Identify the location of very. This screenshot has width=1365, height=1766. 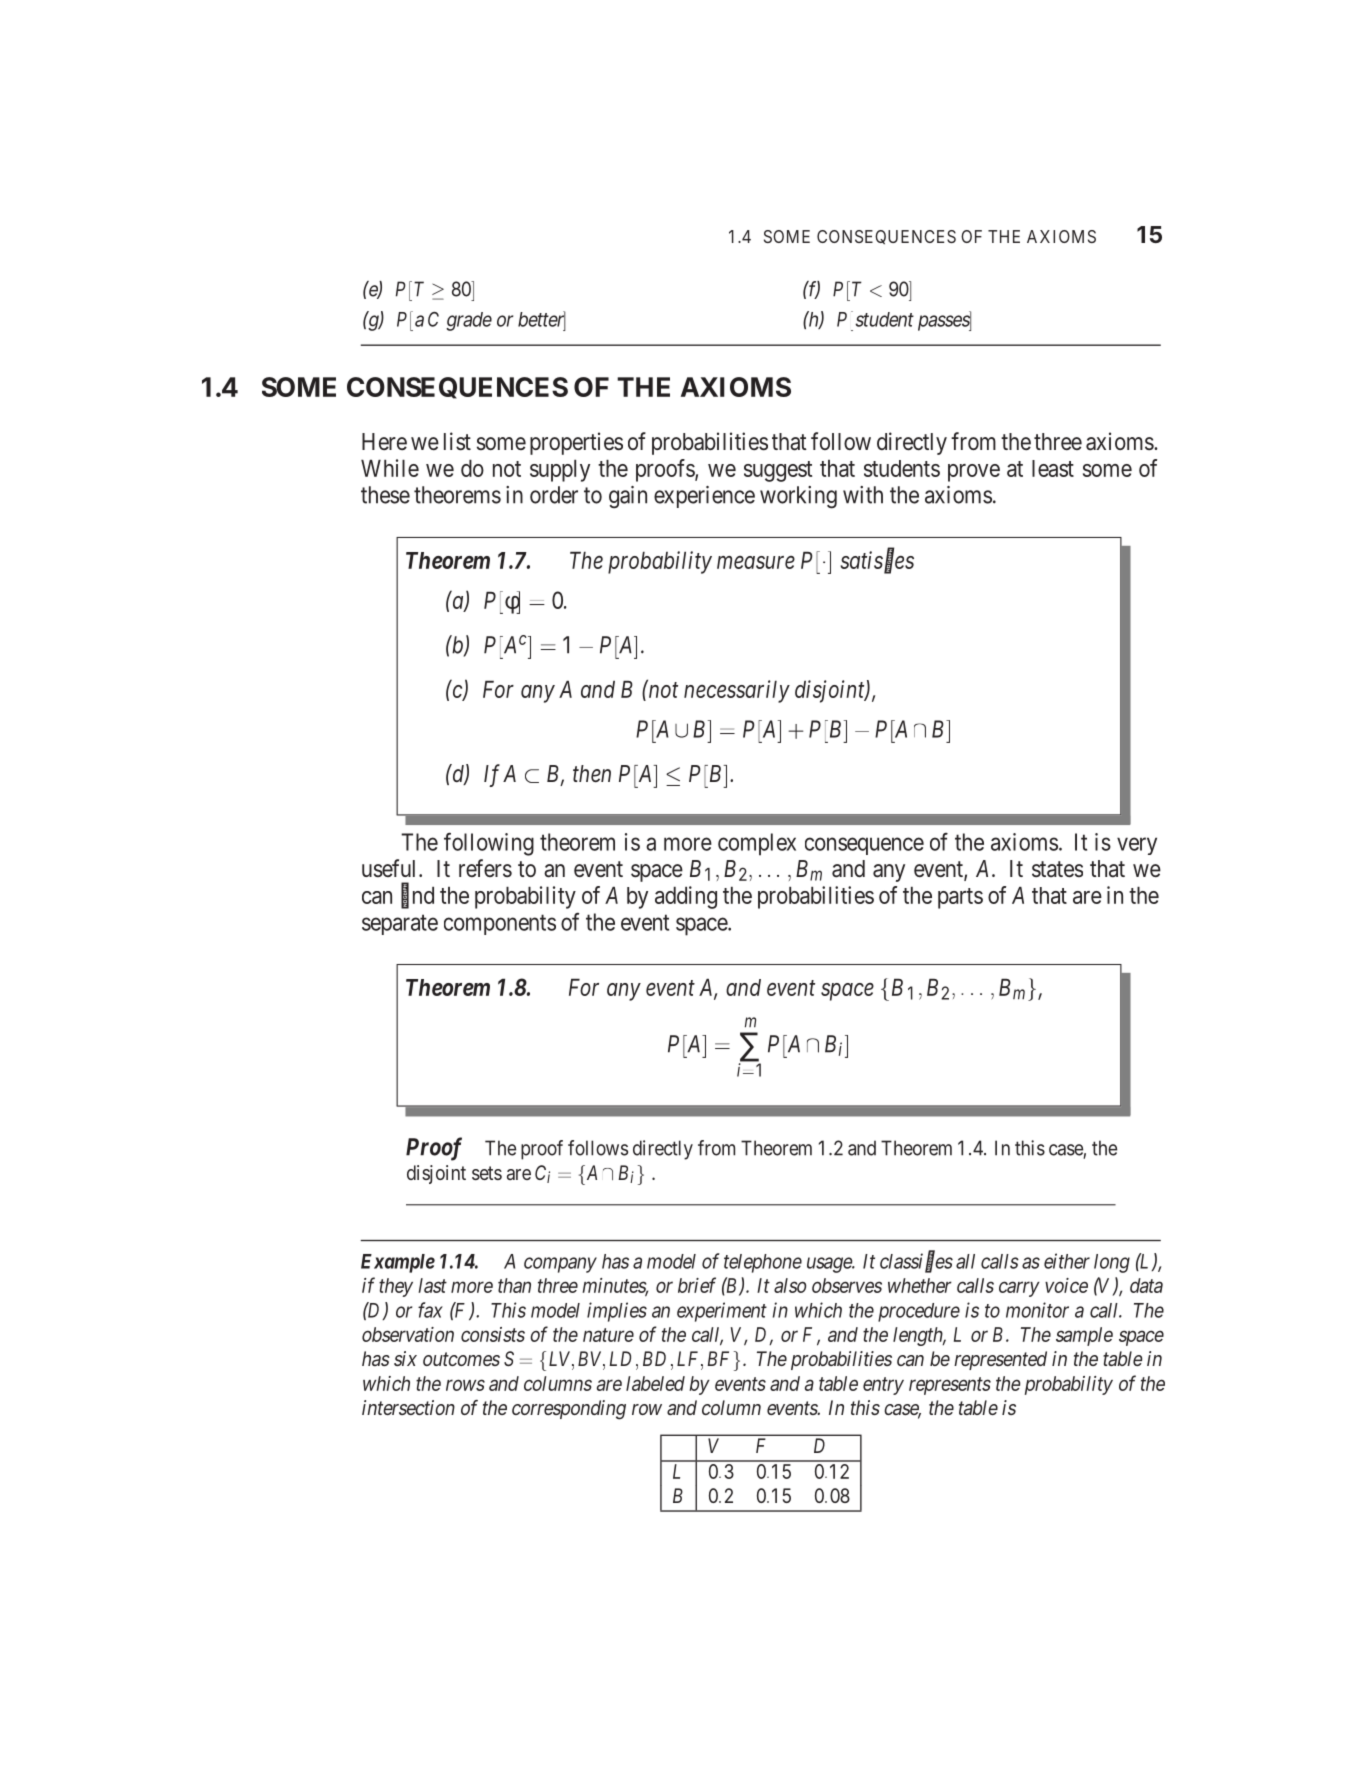
(1137, 846).
